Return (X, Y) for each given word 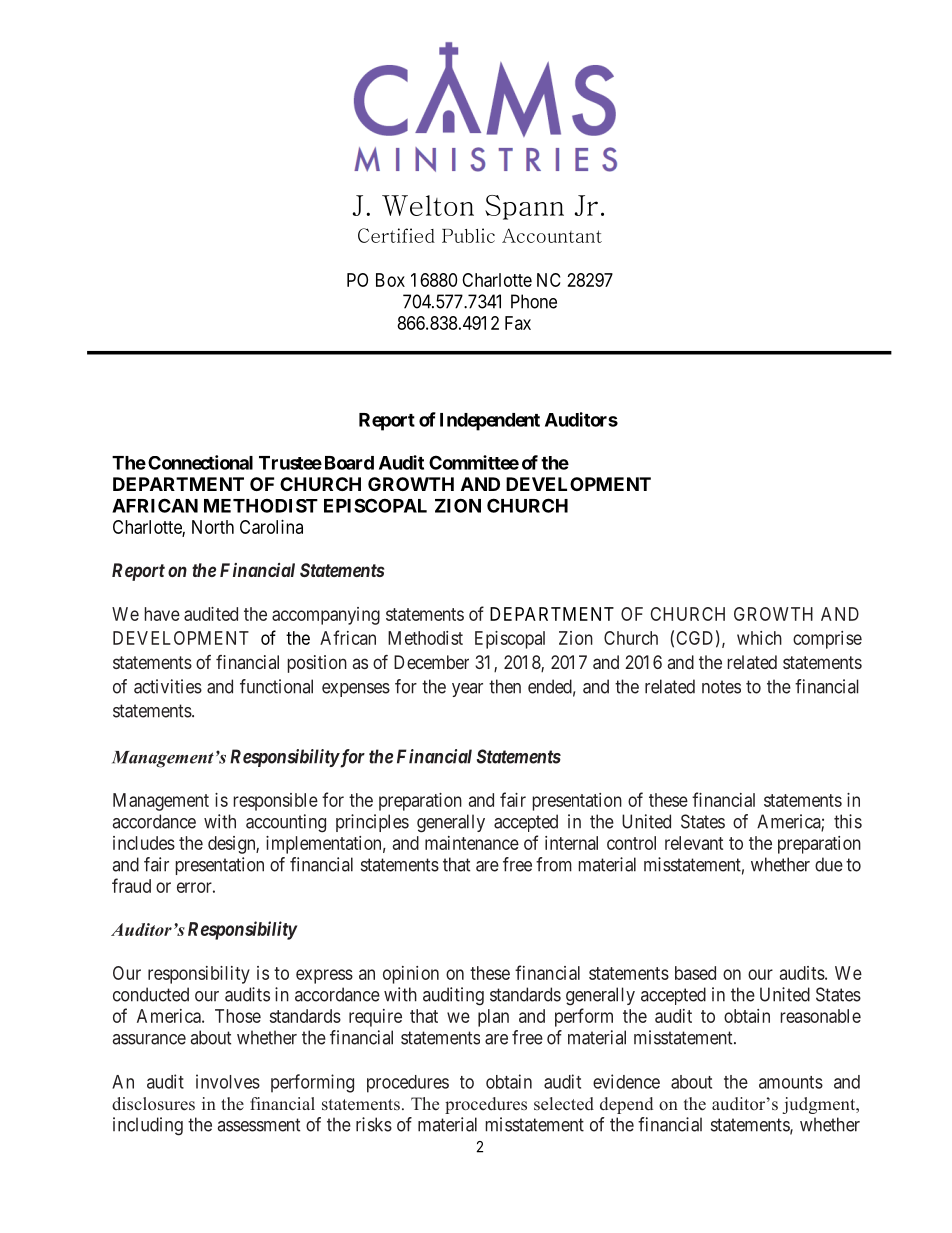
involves (228, 1081)
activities (168, 686)
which (759, 638)
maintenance (472, 843)
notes (721, 687)
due (829, 864)
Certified (396, 235)
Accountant (552, 235)
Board (349, 463)
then (505, 686)
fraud (131, 885)
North (213, 527)
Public (468, 235)
